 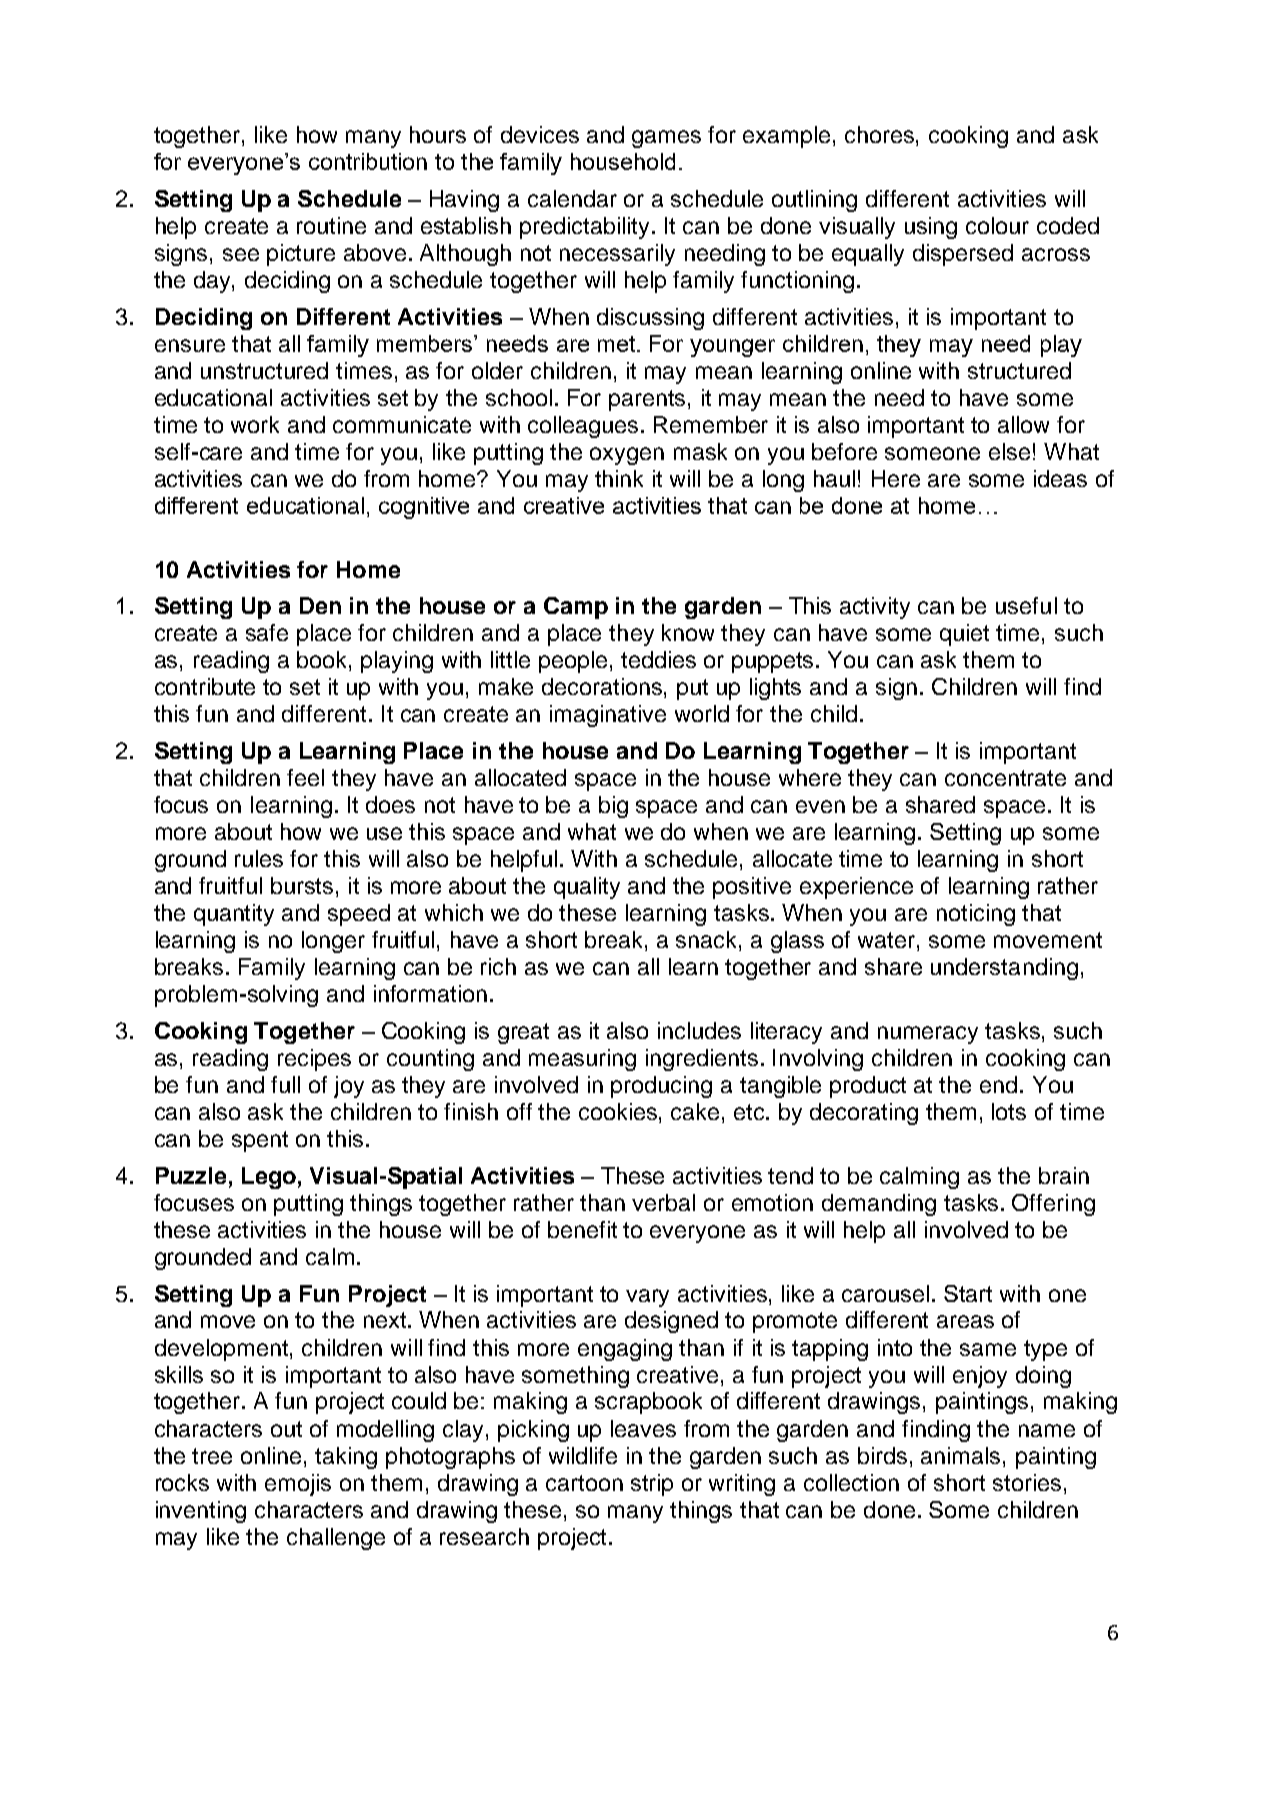 What do you see at coordinates (298, 1485) in the document?
I see `emojis` at bounding box center [298, 1485].
